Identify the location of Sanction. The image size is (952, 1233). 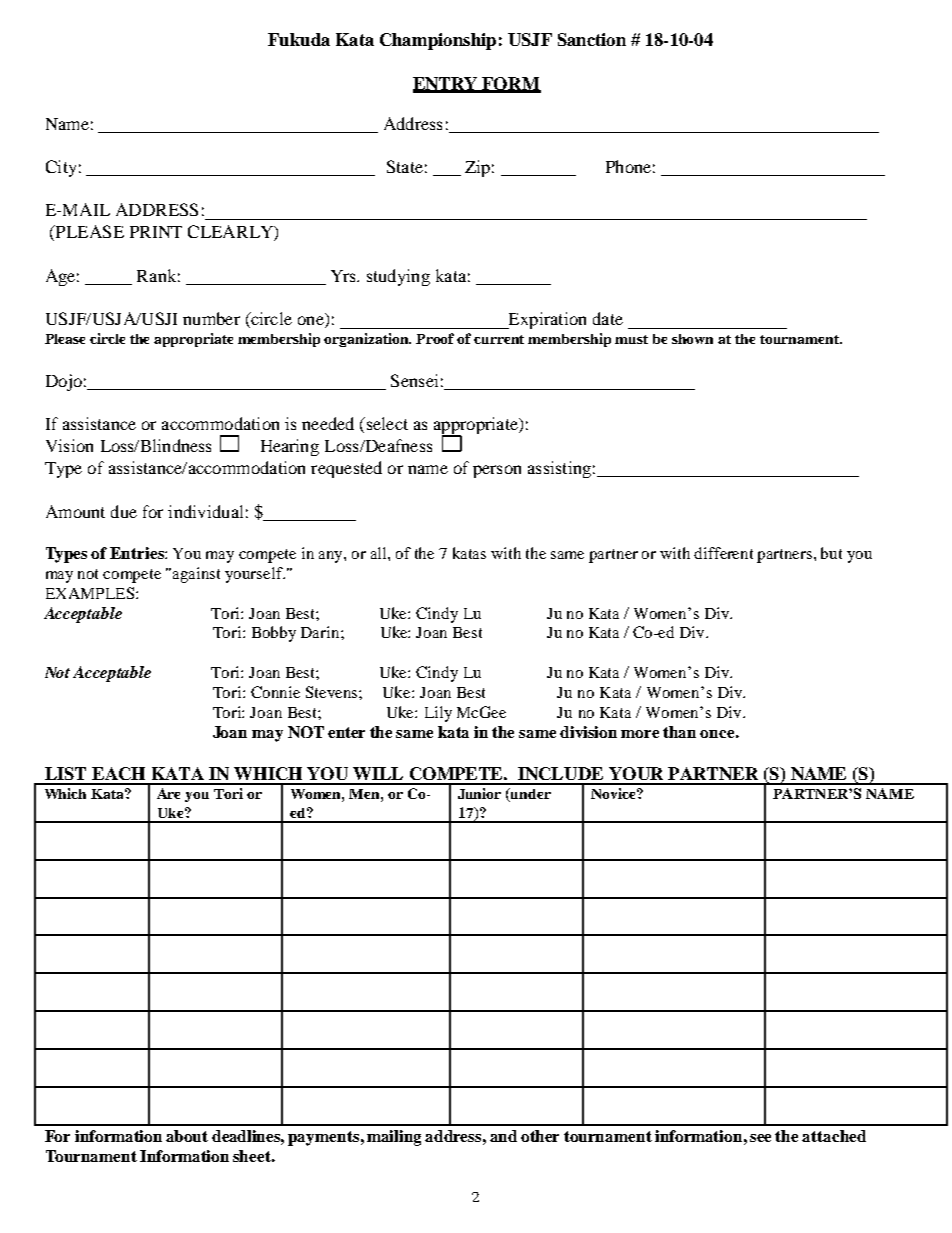
(592, 39).
